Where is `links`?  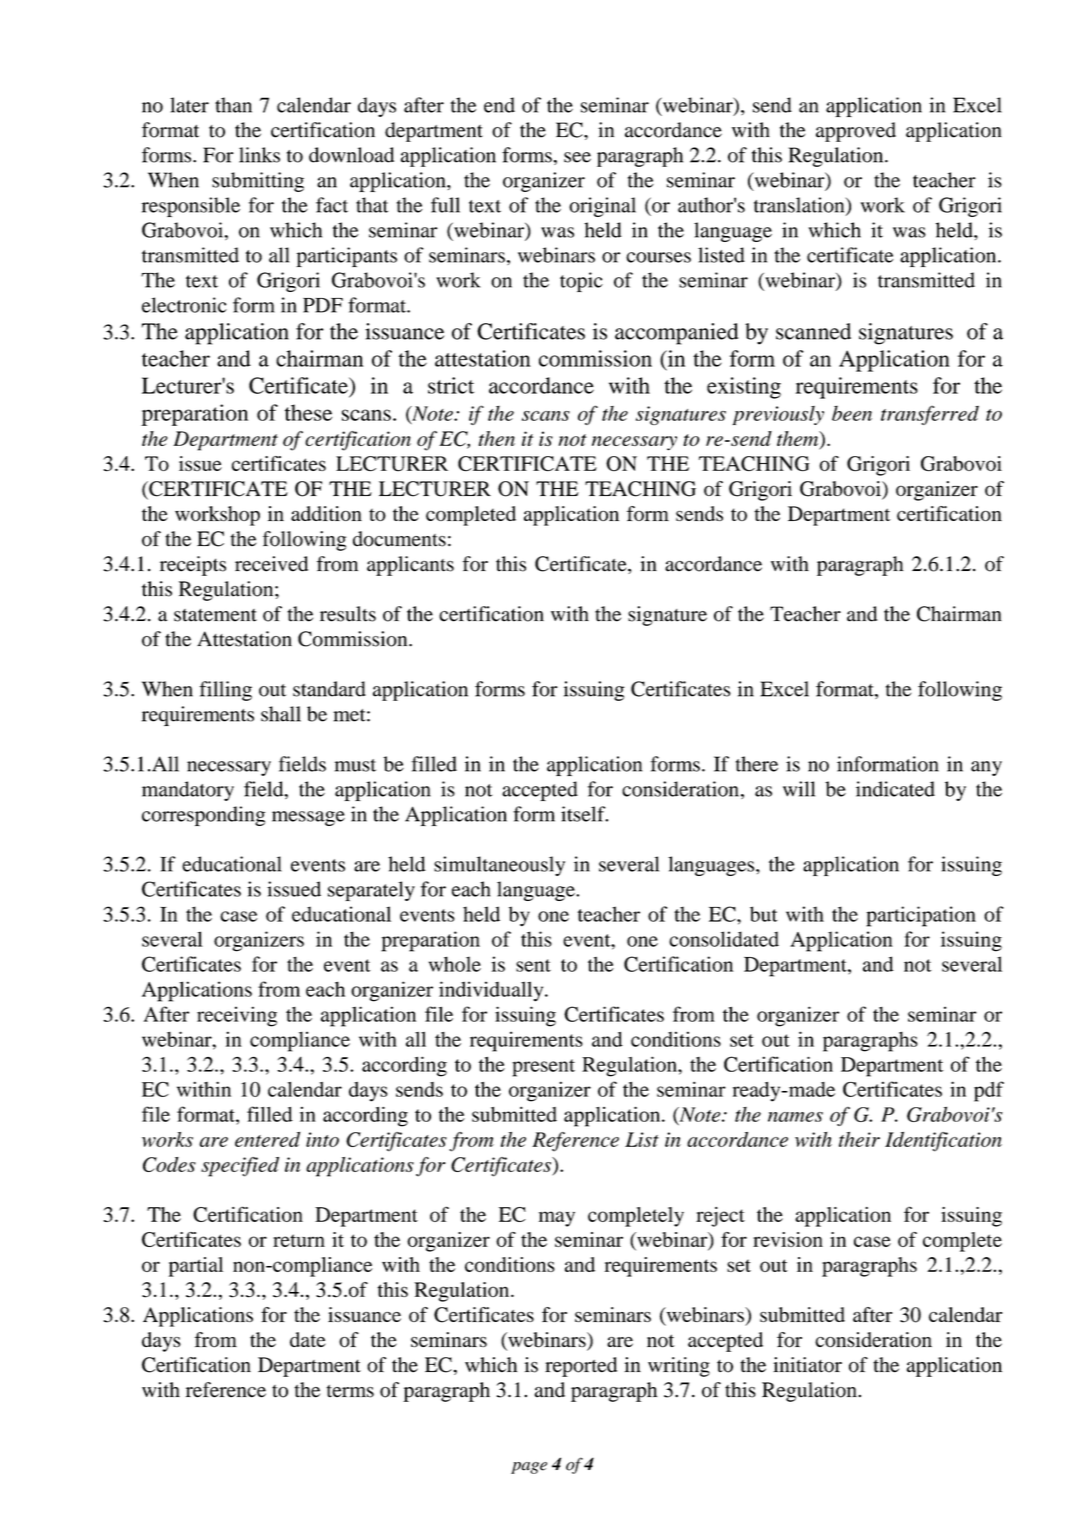 links is located at coordinates (259, 155).
